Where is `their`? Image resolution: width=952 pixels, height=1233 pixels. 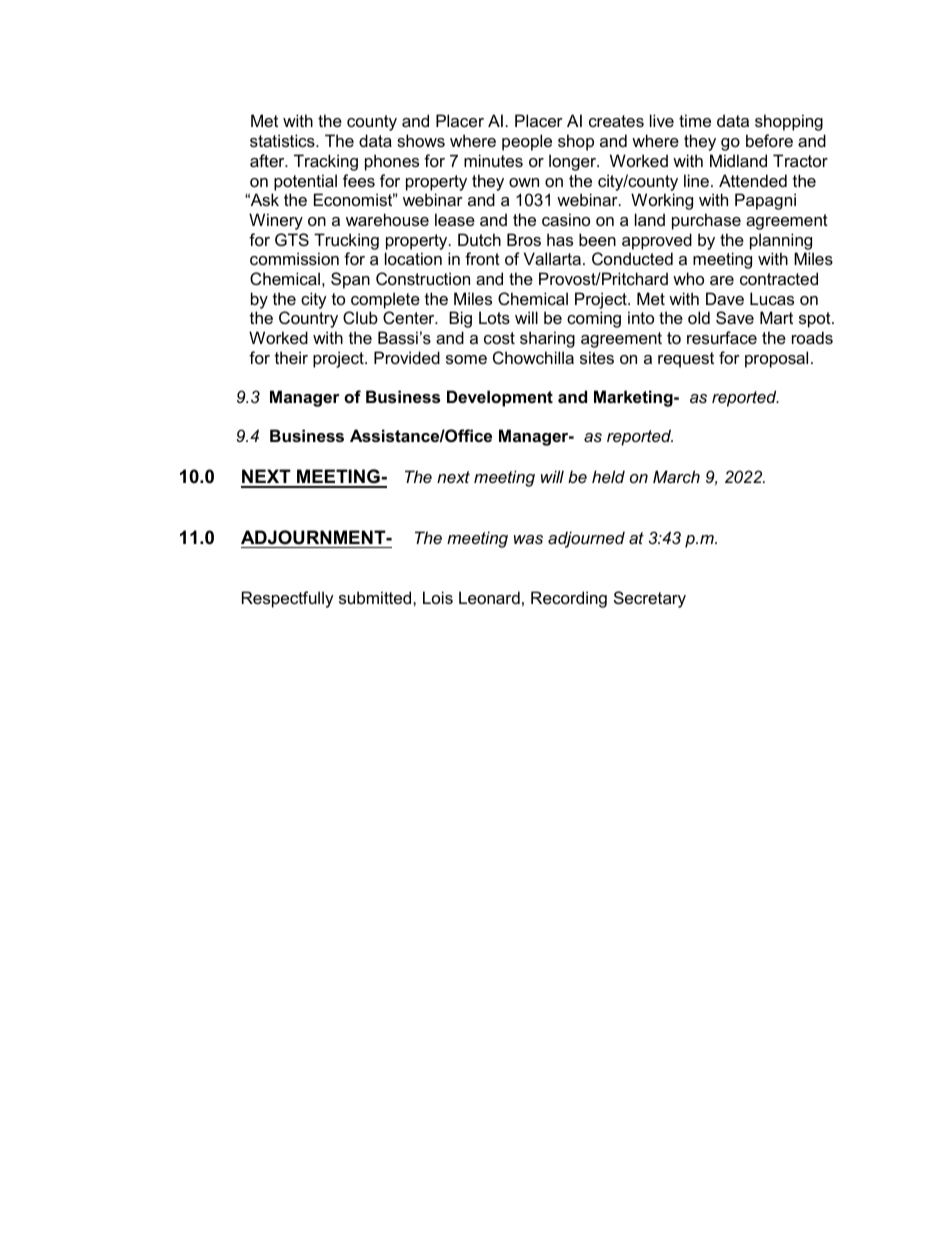 their is located at coordinates (291, 357).
